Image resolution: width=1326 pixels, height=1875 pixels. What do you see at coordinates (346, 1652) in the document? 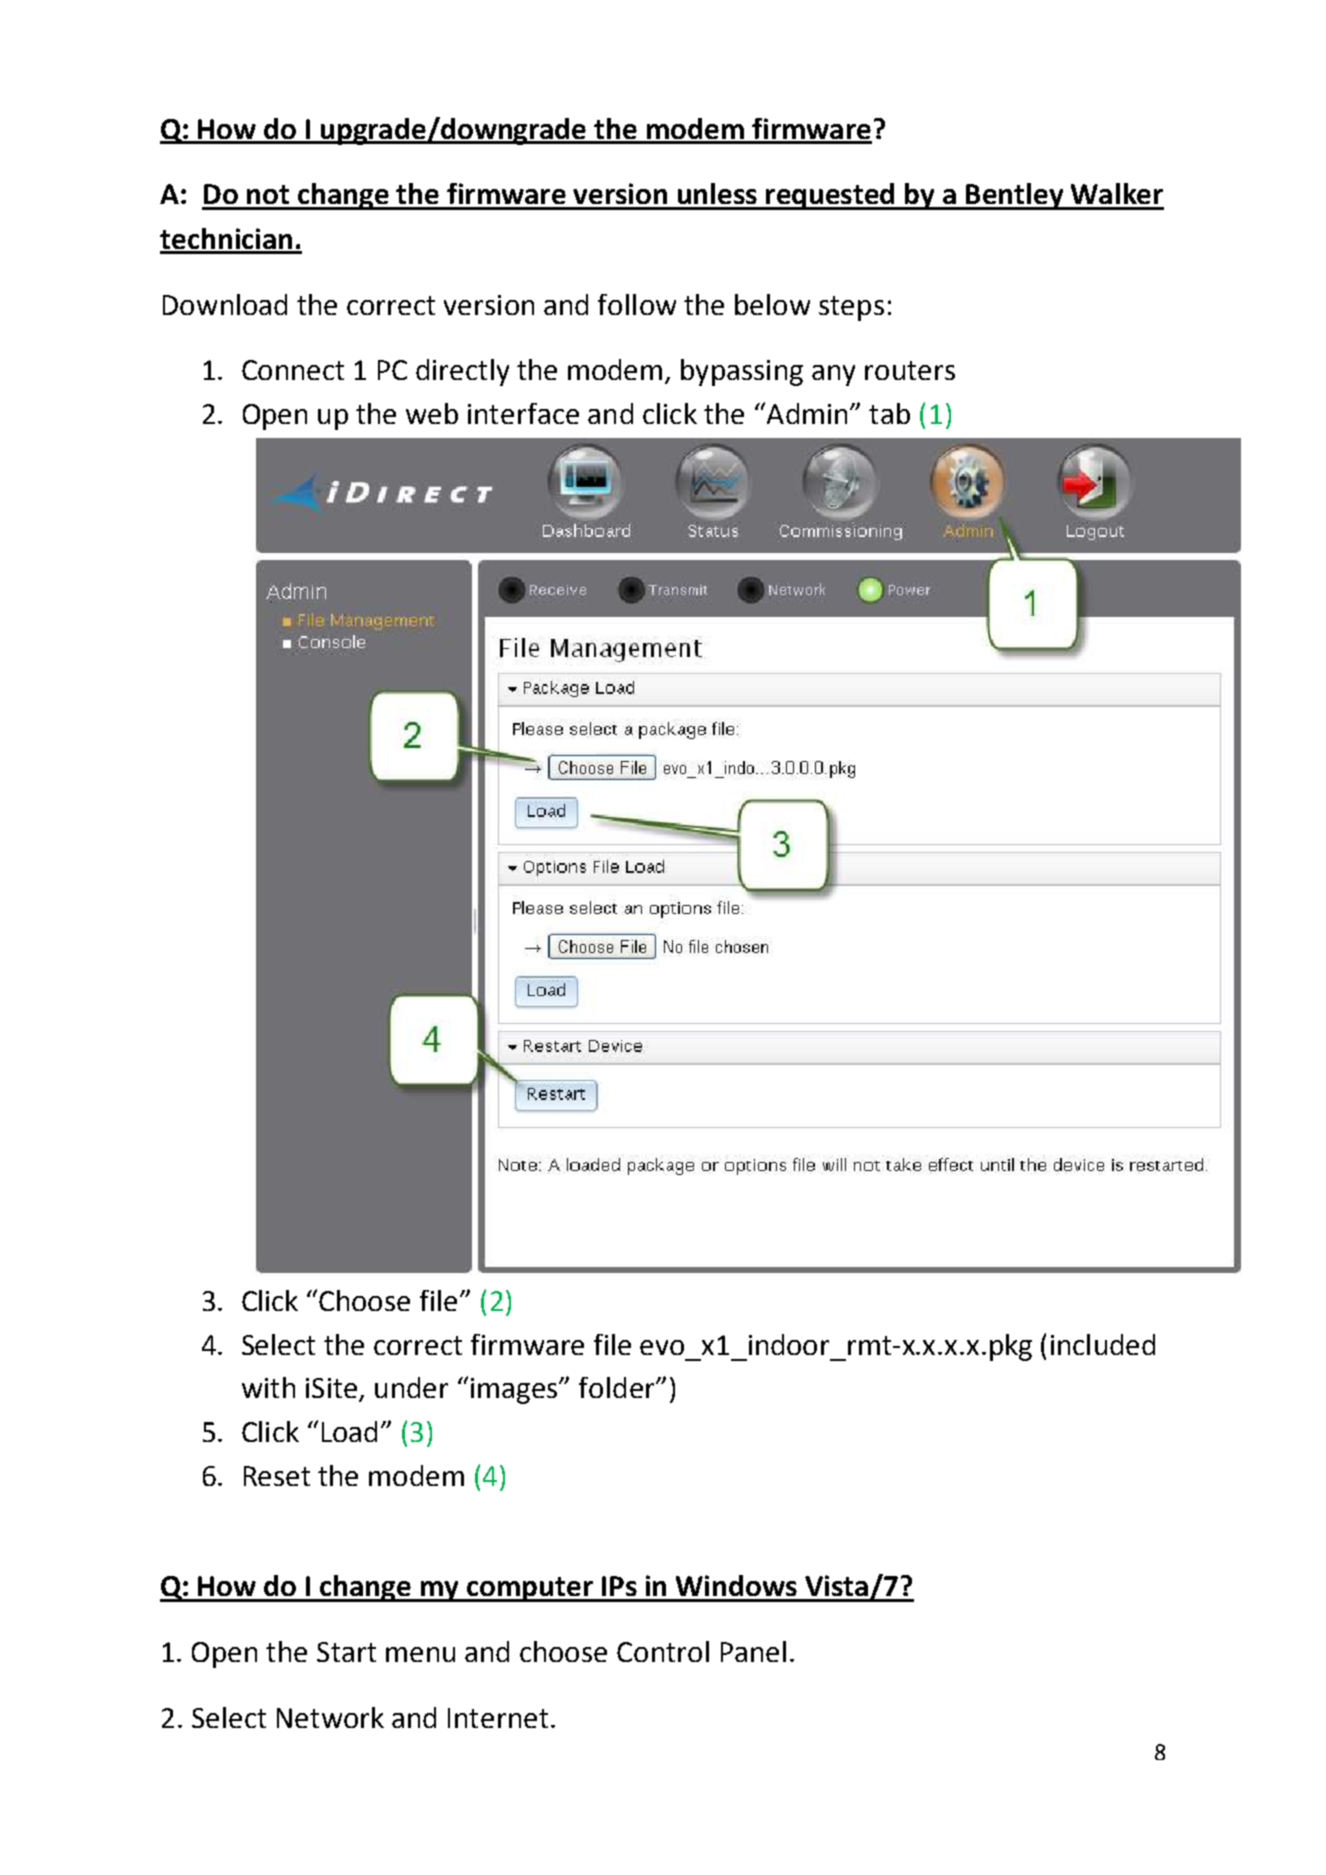
I see `Start` at bounding box center [346, 1652].
